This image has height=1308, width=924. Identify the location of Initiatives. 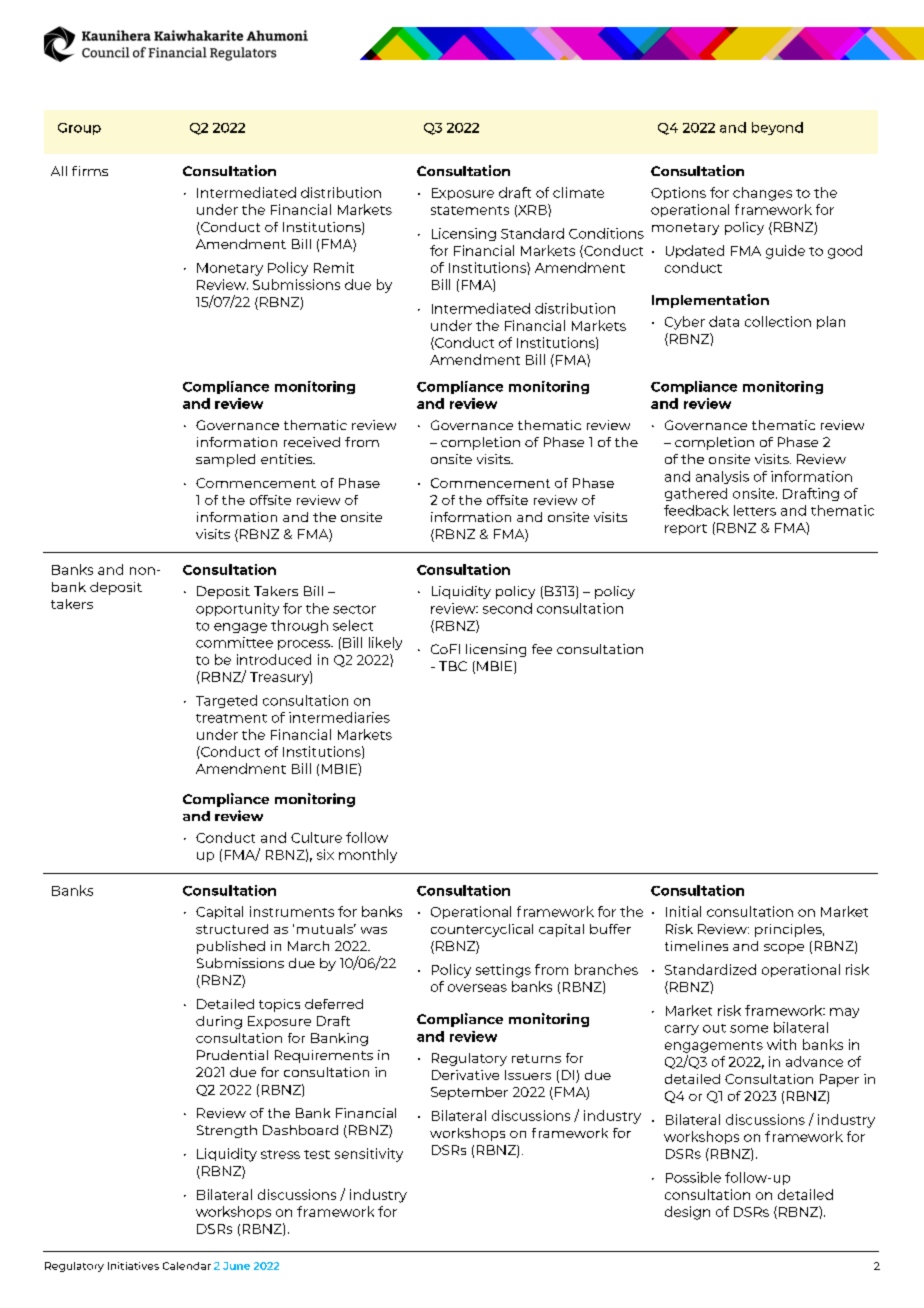
(133, 1266).
